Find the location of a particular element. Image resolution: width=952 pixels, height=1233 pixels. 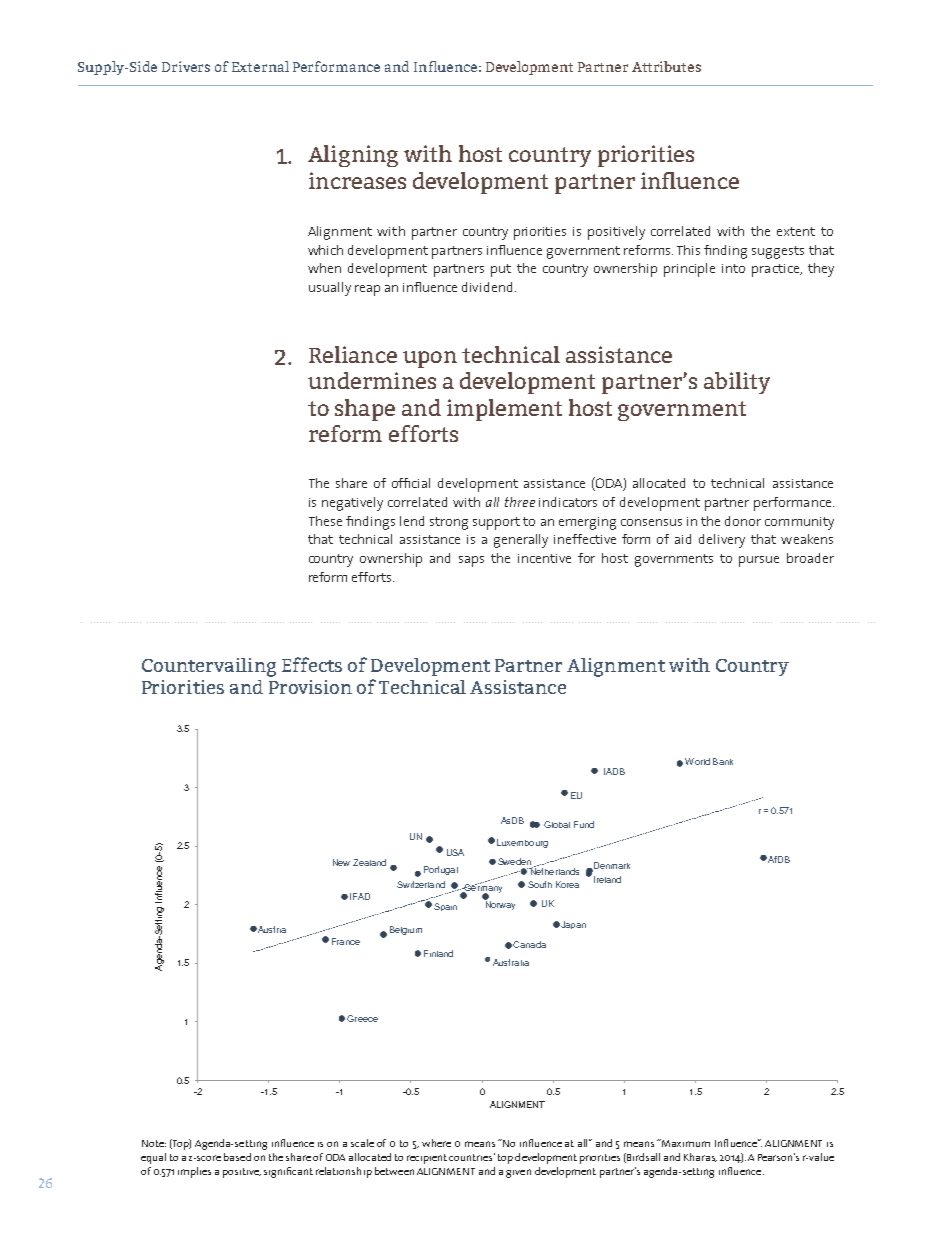

France is located at coordinates (346, 941).
